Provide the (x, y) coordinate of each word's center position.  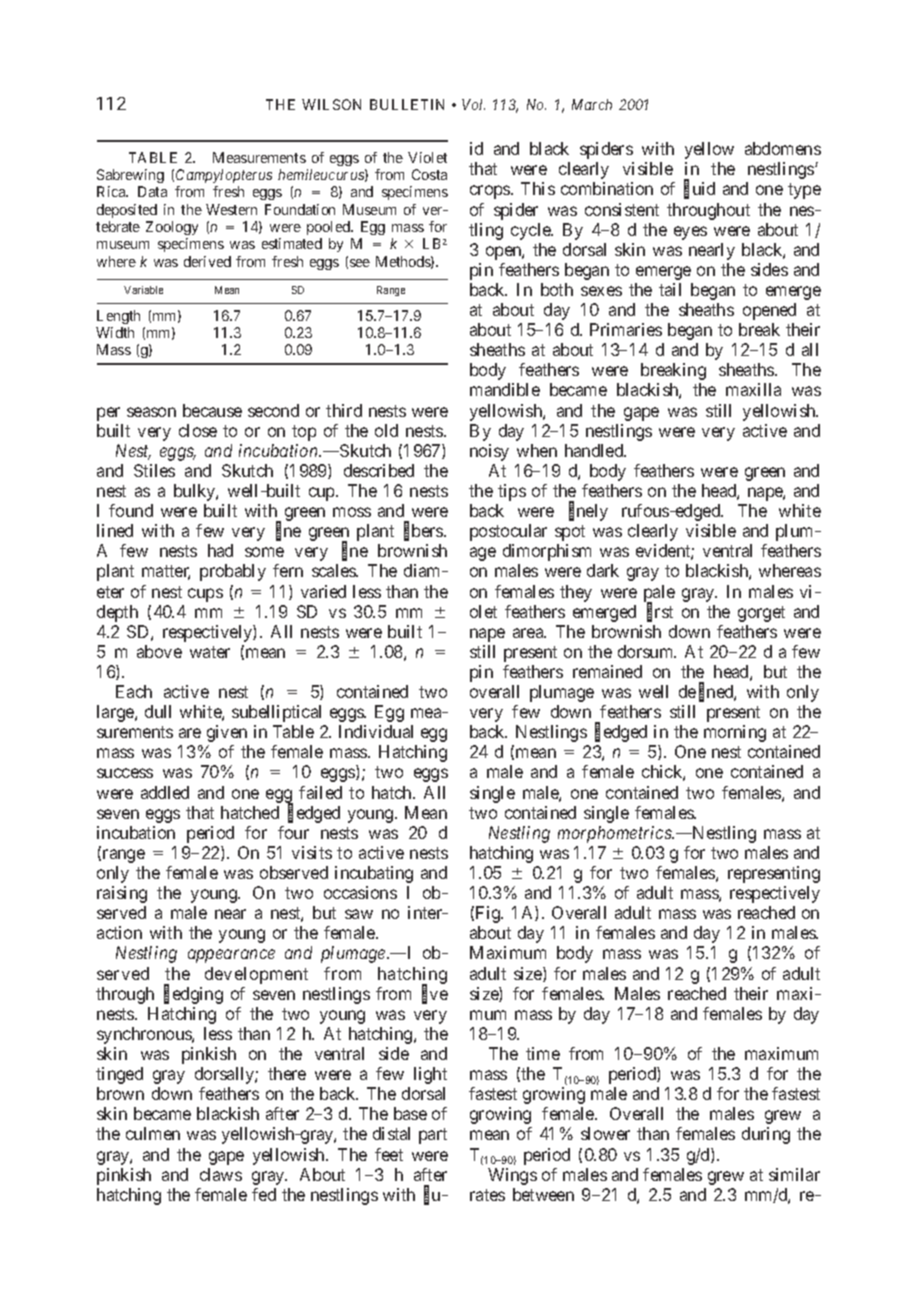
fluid (699, 190)
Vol (473, 104)
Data (152, 191)
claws (221, 1174)
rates (487, 1195)
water (210, 652)
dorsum (647, 651)
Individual (376, 731)
